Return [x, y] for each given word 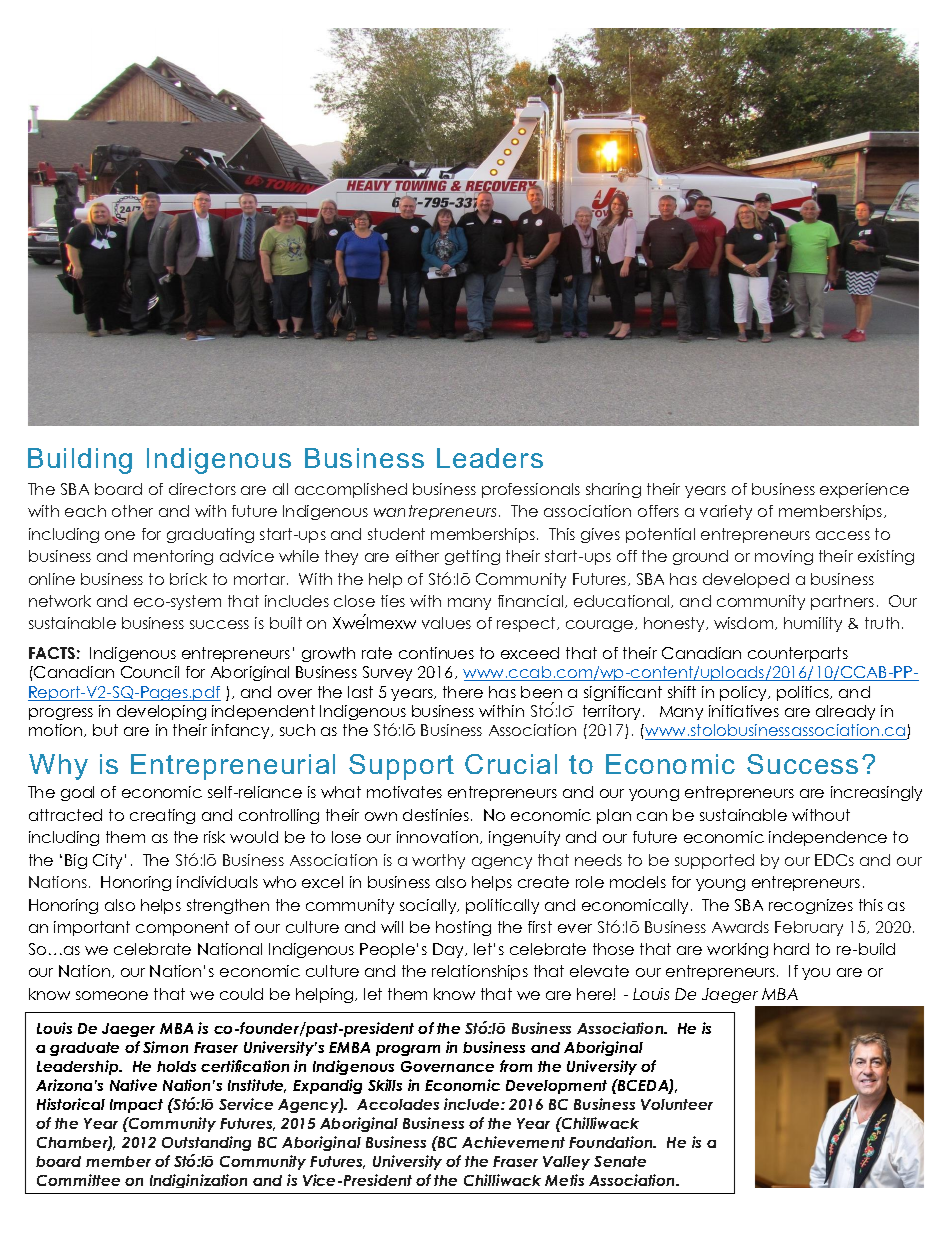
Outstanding [206, 1143]
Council [150, 672]
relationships [480, 972]
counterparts [798, 654]
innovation [439, 837]
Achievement [513, 1142]
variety [726, 512]
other [132, 511]
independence [828, 838]
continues [436, 653]
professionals [531, 490]
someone [112, 995]
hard [791, 949]
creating [162, 816]
